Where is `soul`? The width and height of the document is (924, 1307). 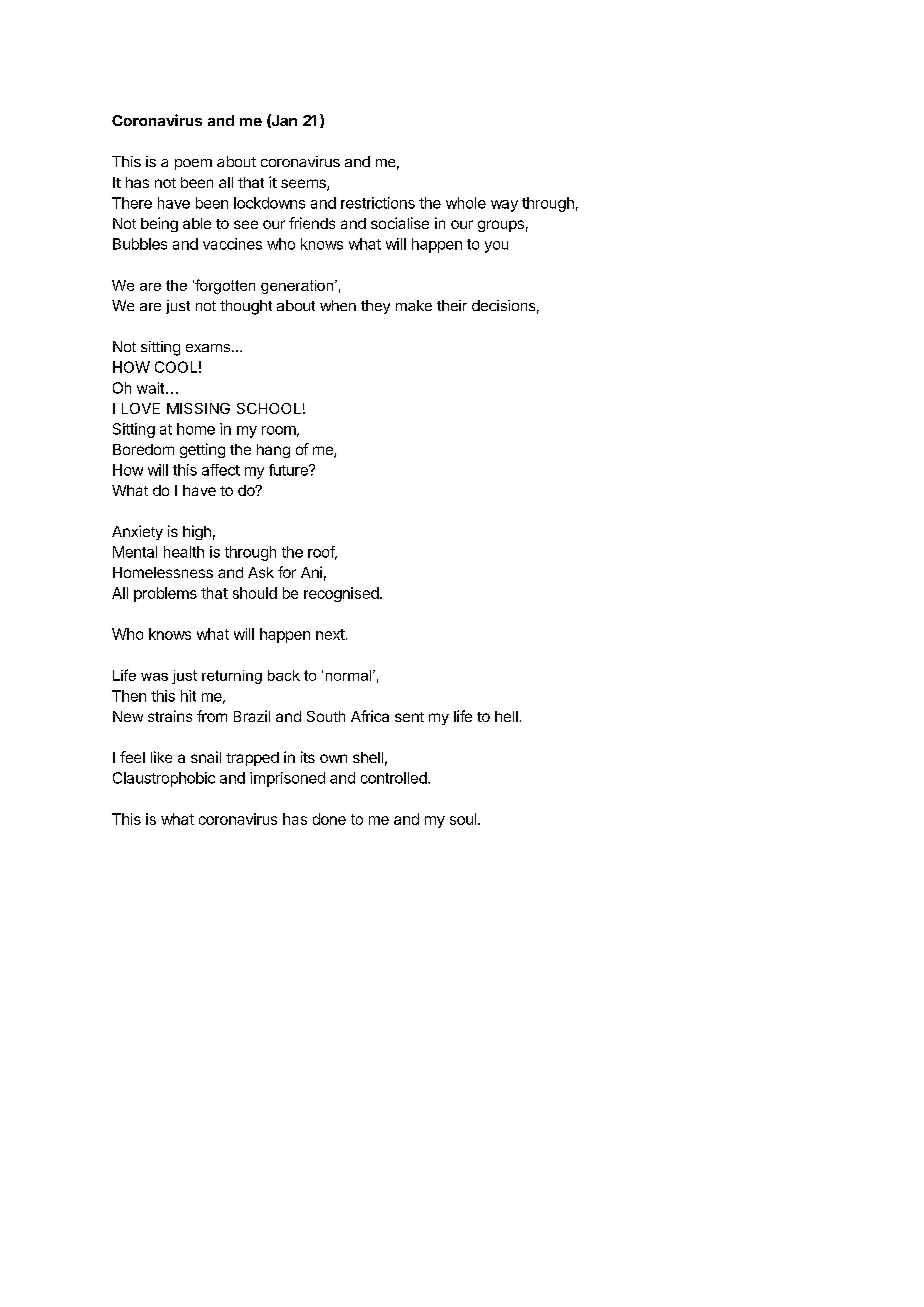 soul is located at coordinates (463, 819).
